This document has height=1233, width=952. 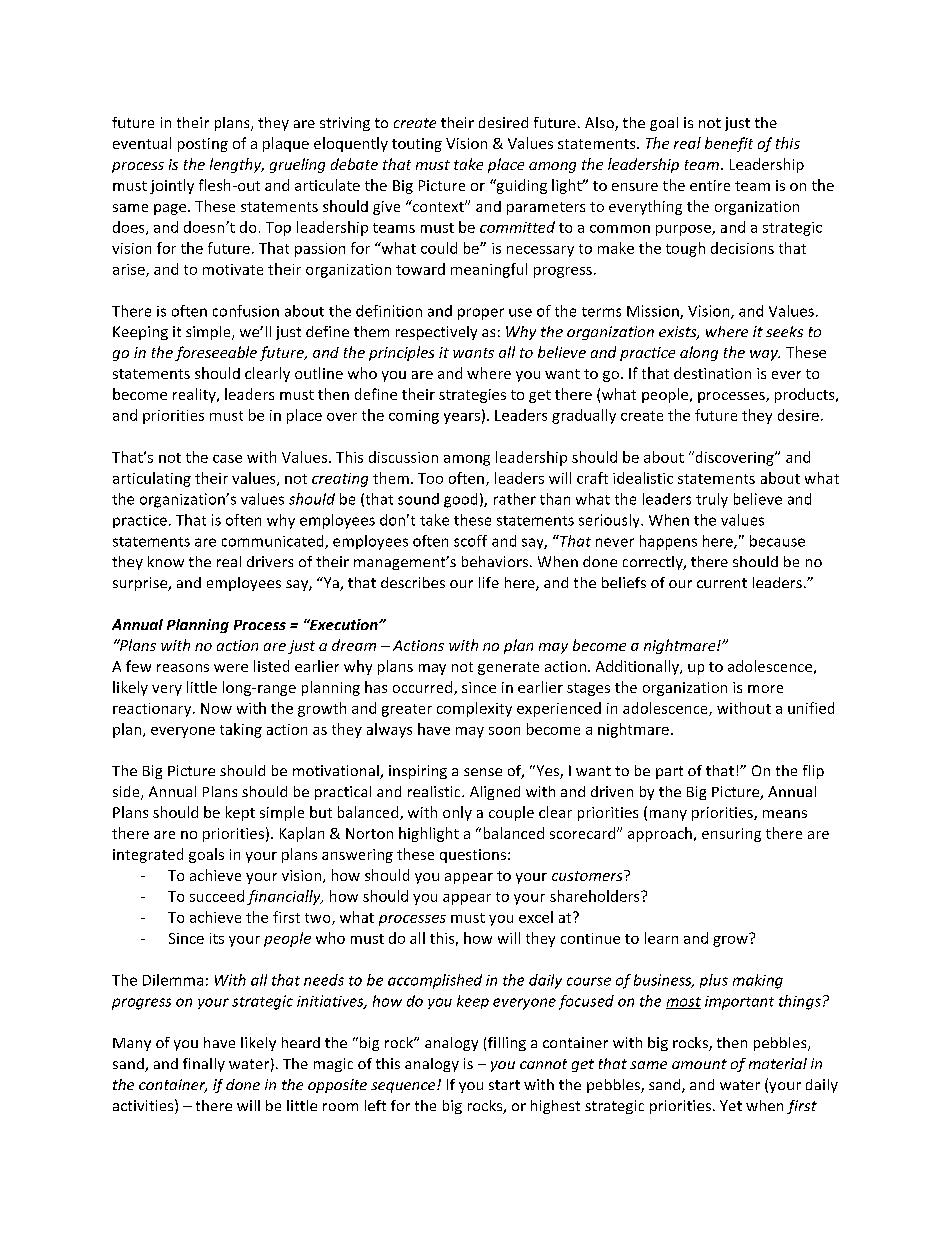 I want to click on life, so click(x=489, y=582).
